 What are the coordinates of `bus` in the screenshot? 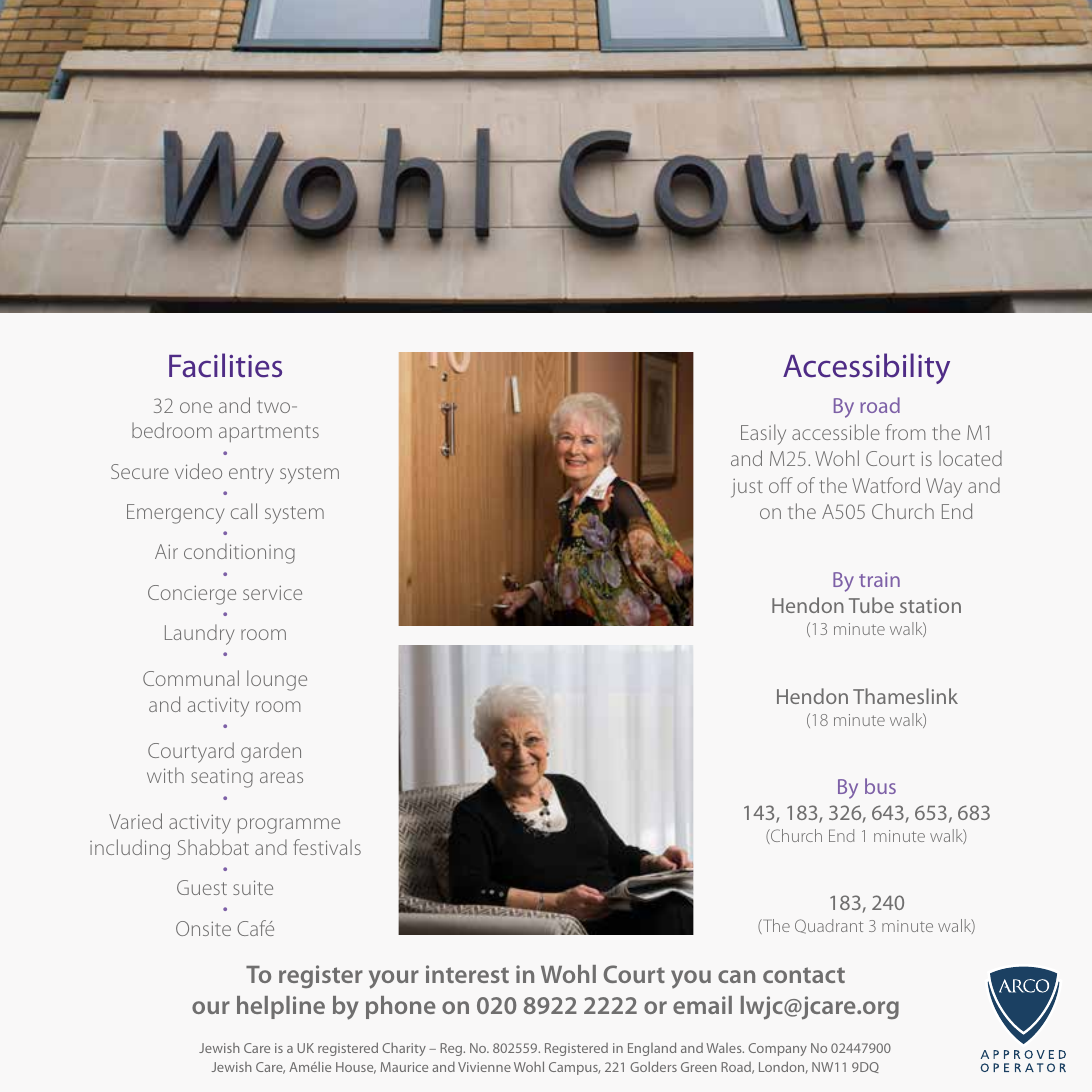 It's located at (880, 786).
